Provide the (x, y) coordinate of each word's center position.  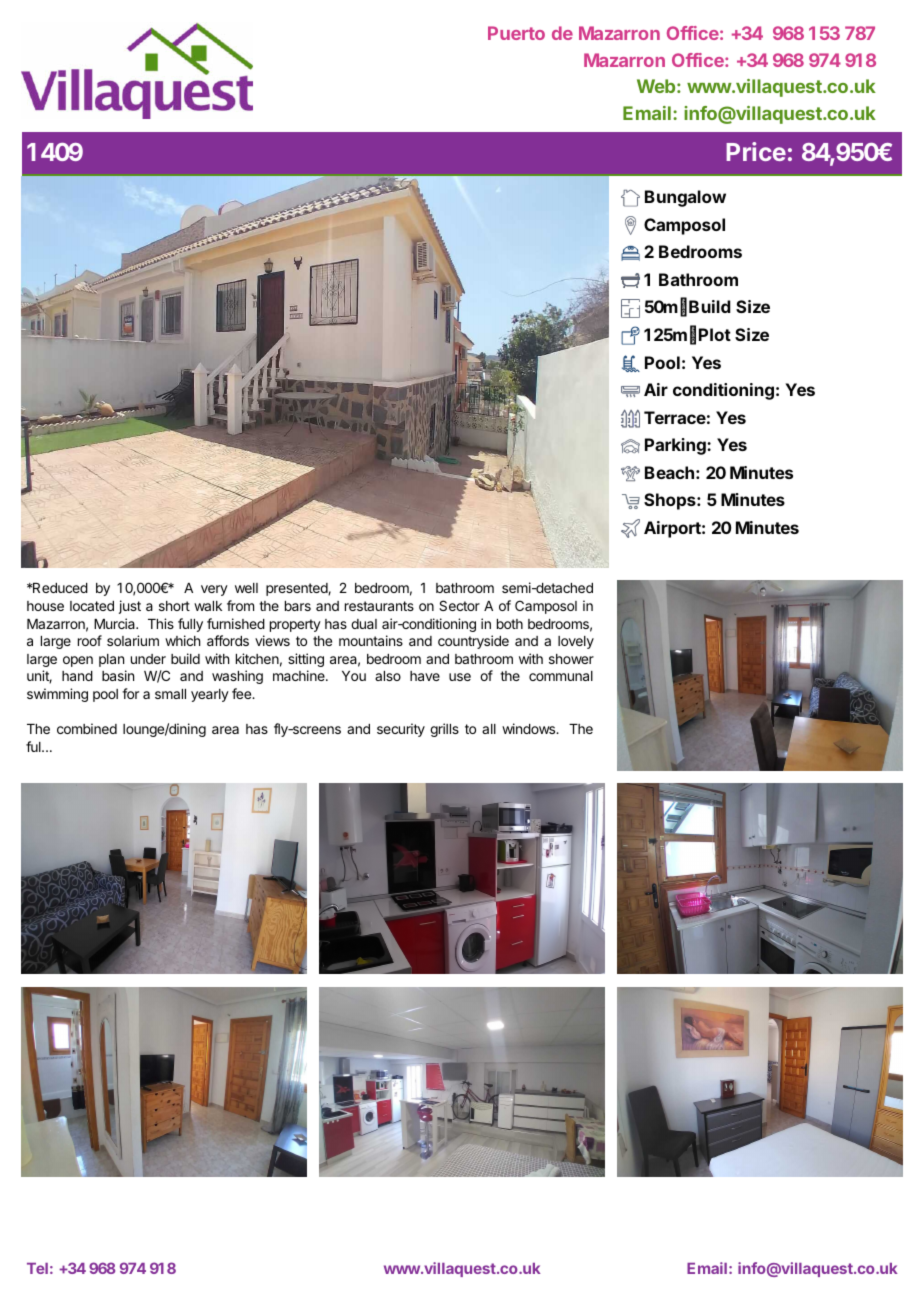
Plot (715, 334)
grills (444, 730)
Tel (37, 1268)
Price (756, 151)
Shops (671, 501)
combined (87, 728)
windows (530, 728)
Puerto (516, 33)
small (170, 694)
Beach (669, 472)
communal (561, 676)
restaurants (379, 606)
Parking (676, 446)
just (130, 607)
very (214, 590)
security (401, 730)
